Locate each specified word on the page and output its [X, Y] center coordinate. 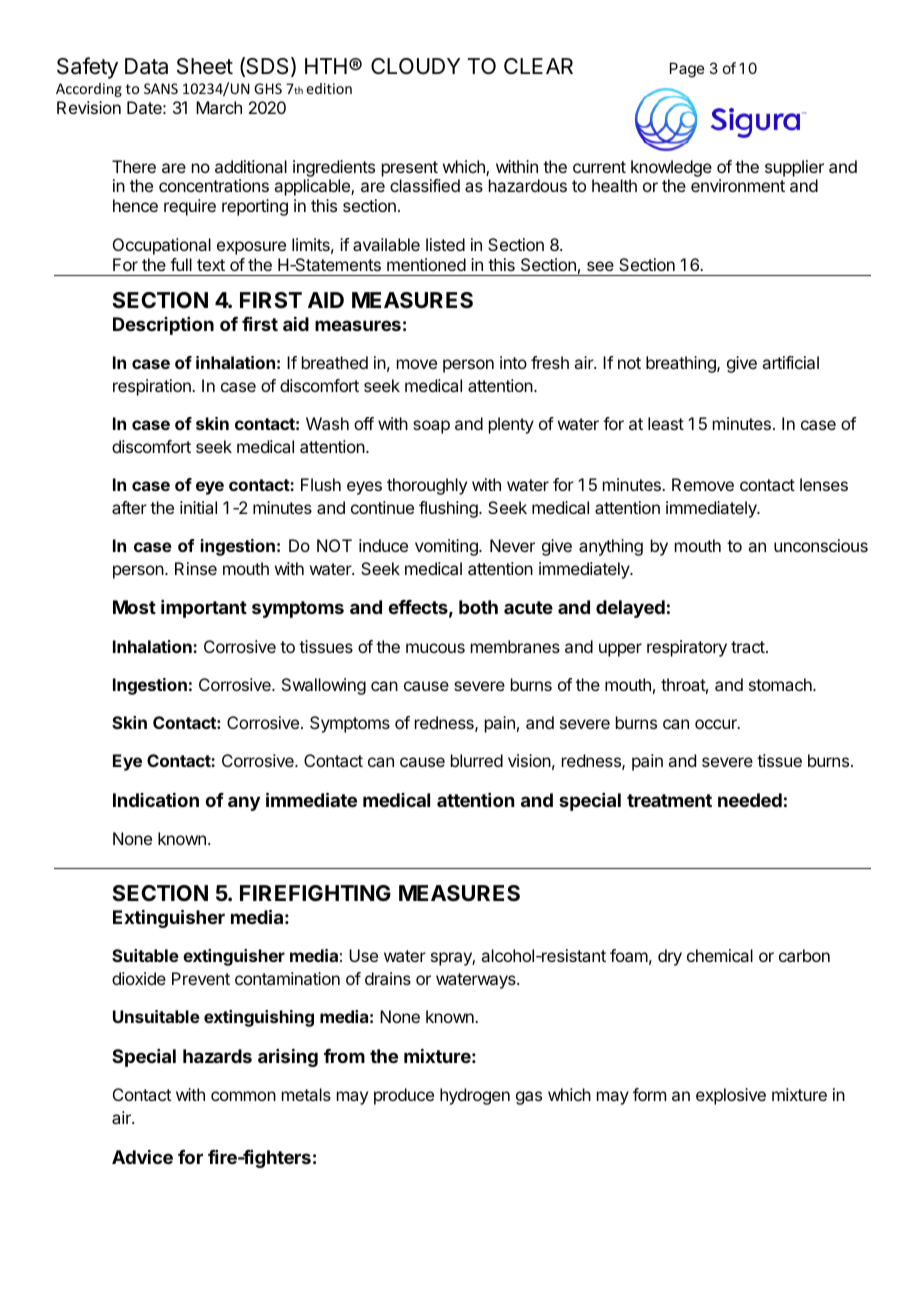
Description [163, 326]
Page [687, 70]
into [513, 362]
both [478, 607]
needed [750, 800]
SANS [161, 88]
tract [749, 647]
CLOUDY [415, 66]
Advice [142, 1157]
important [204, 609]
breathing [682, 364]
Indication [156, 800]
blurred [477, 760]
